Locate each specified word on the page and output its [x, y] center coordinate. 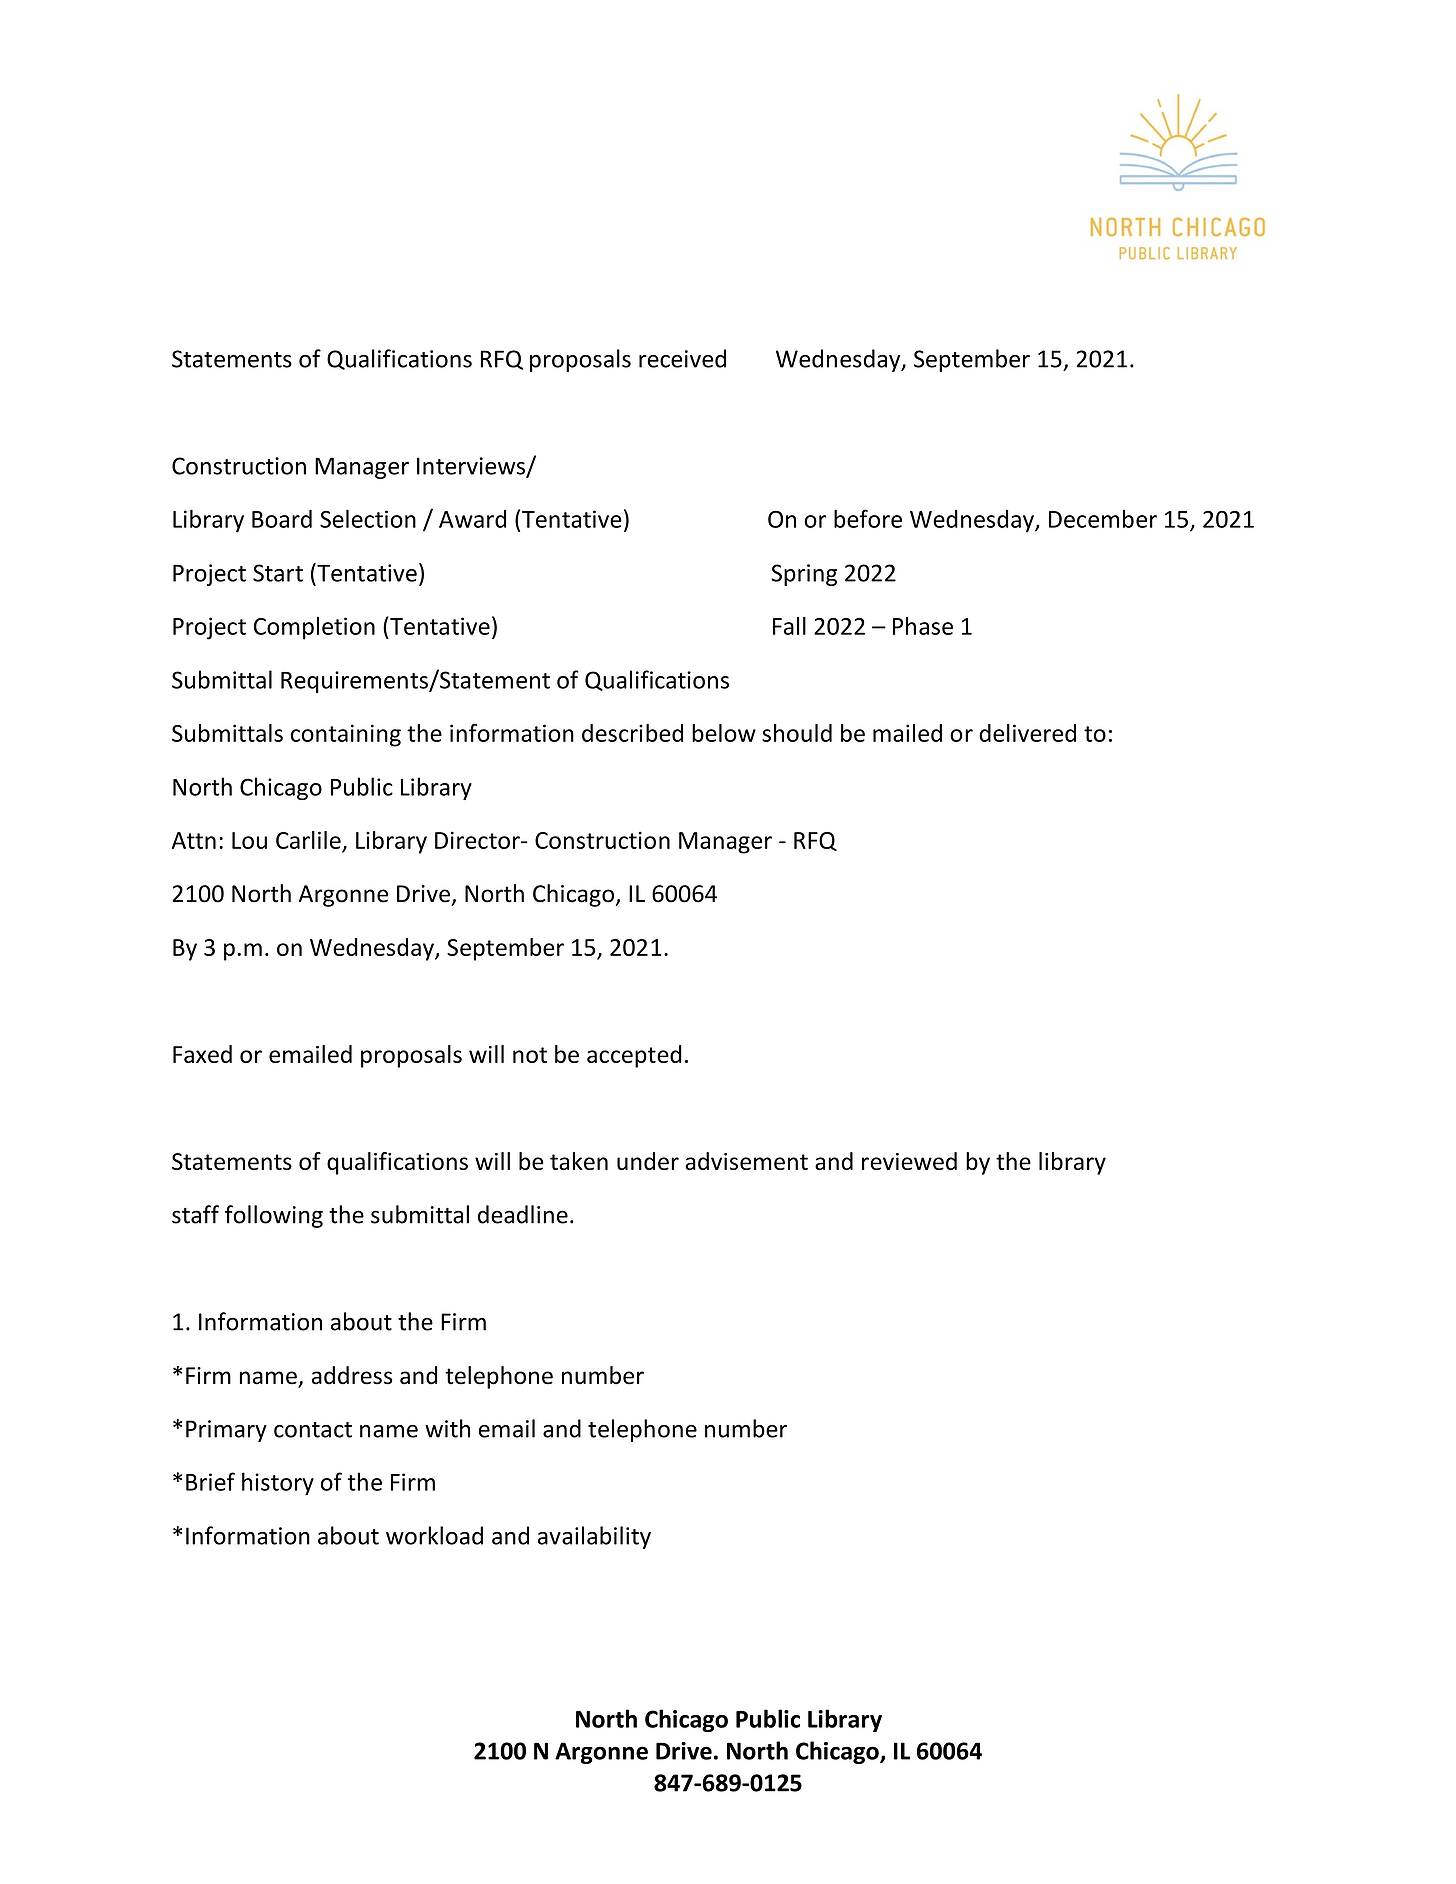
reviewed [909, 1161]
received [682, 358]
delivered [1027, 733]
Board [282, 519]
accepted [634, 1056]
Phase [923, 626]
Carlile [308, 840]
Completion [314, 628]
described [632, 733]
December [1103, 518]
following [274, 1216]
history [278, 1484]
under [648, 1161]
